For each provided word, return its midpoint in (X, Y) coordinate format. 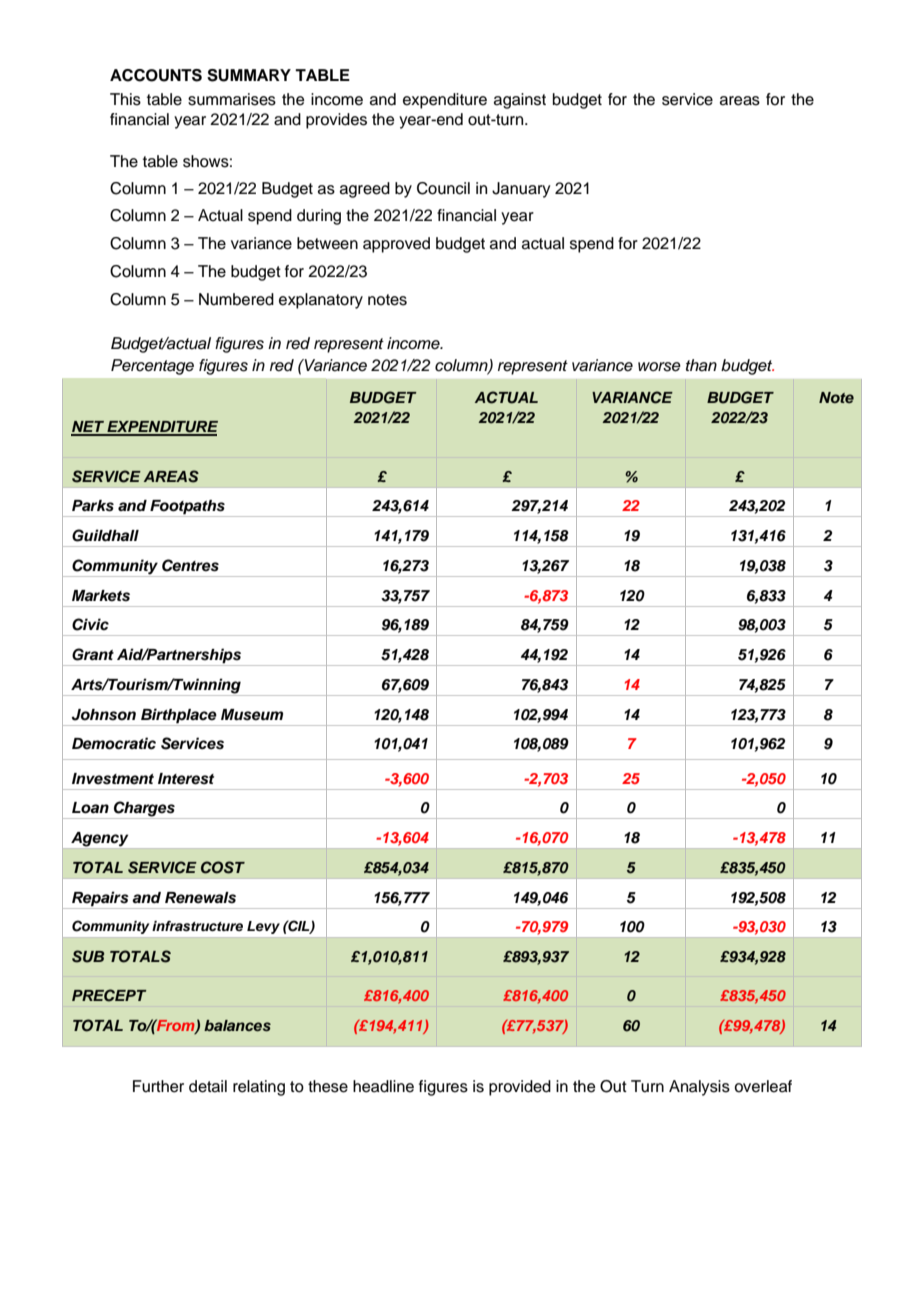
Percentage (152, 367)
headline (383, 1086)
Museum (252, 715)
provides (336, 121)
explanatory (321, 301)
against (520, 101)
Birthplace (179, 716)
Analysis (699, 1088)
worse (659, 367)
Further (158, 1086)
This (125, 99)
